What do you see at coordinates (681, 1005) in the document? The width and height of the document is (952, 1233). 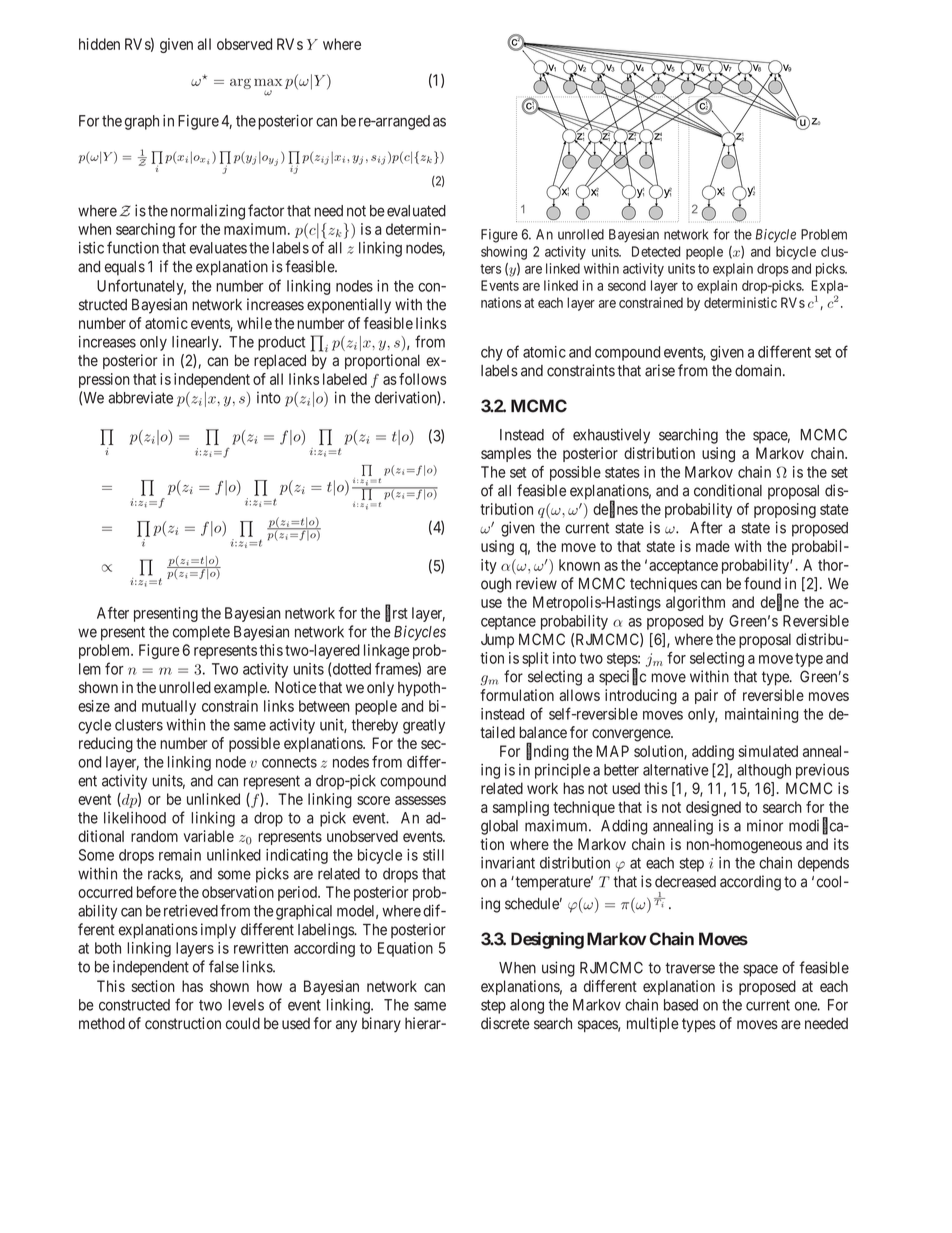 I see `based` at bounding box center [681, 1005].
